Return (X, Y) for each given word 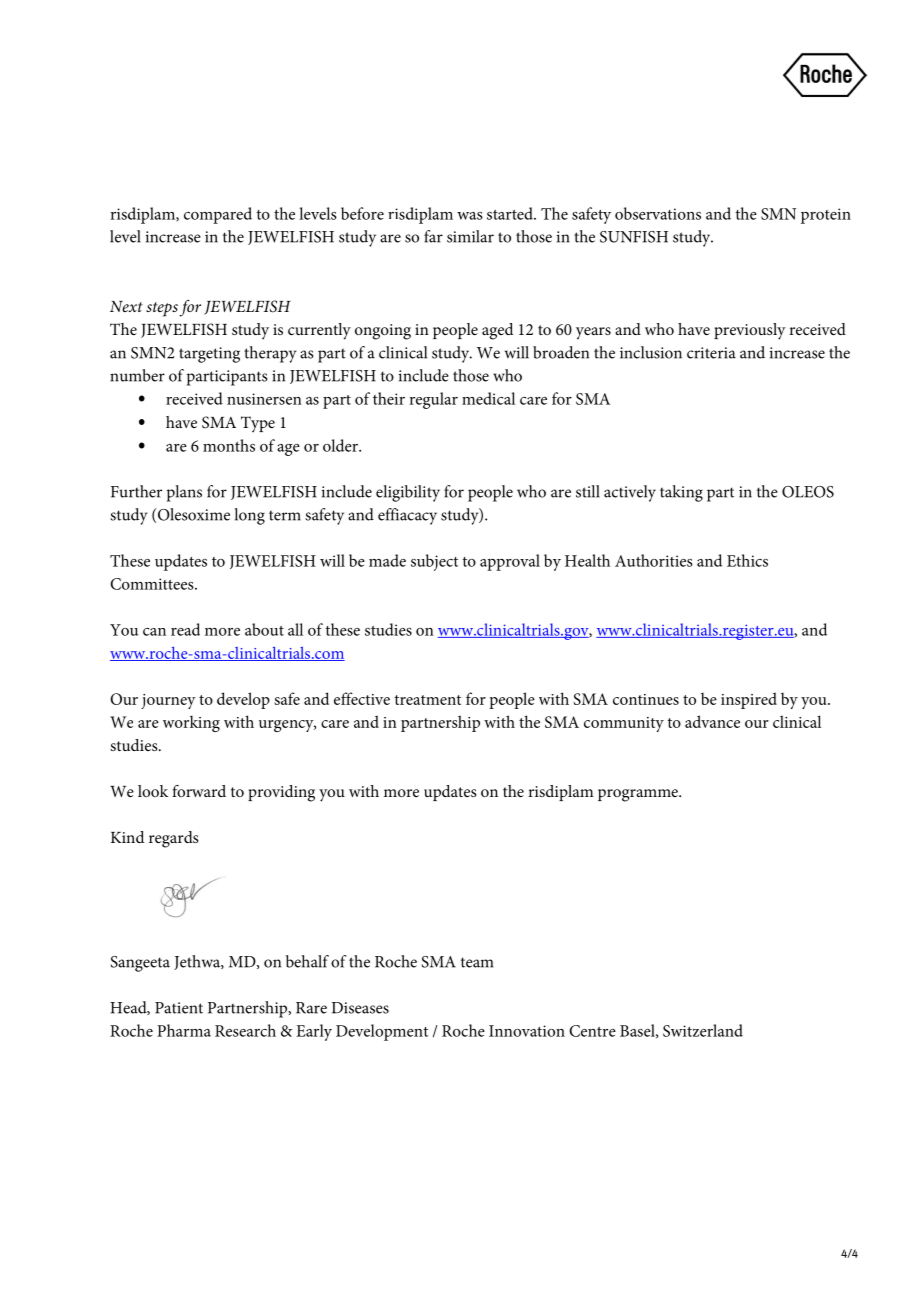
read (185, 629)
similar (470, 236)
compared (218, 215)
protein (826, 216)
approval (510, 562)
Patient (179, 1008)
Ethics (747, 560)
